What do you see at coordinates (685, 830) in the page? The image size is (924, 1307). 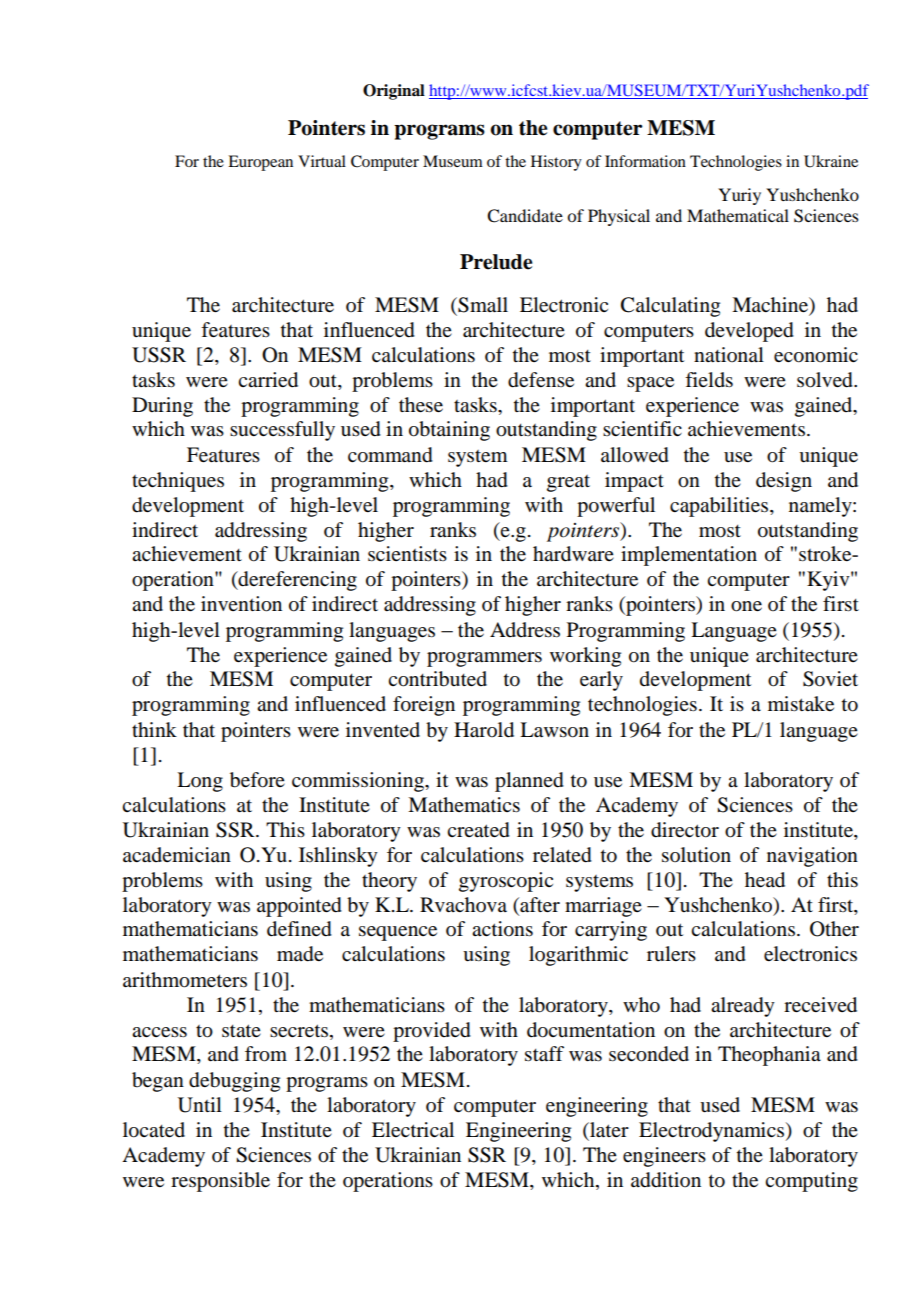 I see `director` at bounding box center [685, 830].
